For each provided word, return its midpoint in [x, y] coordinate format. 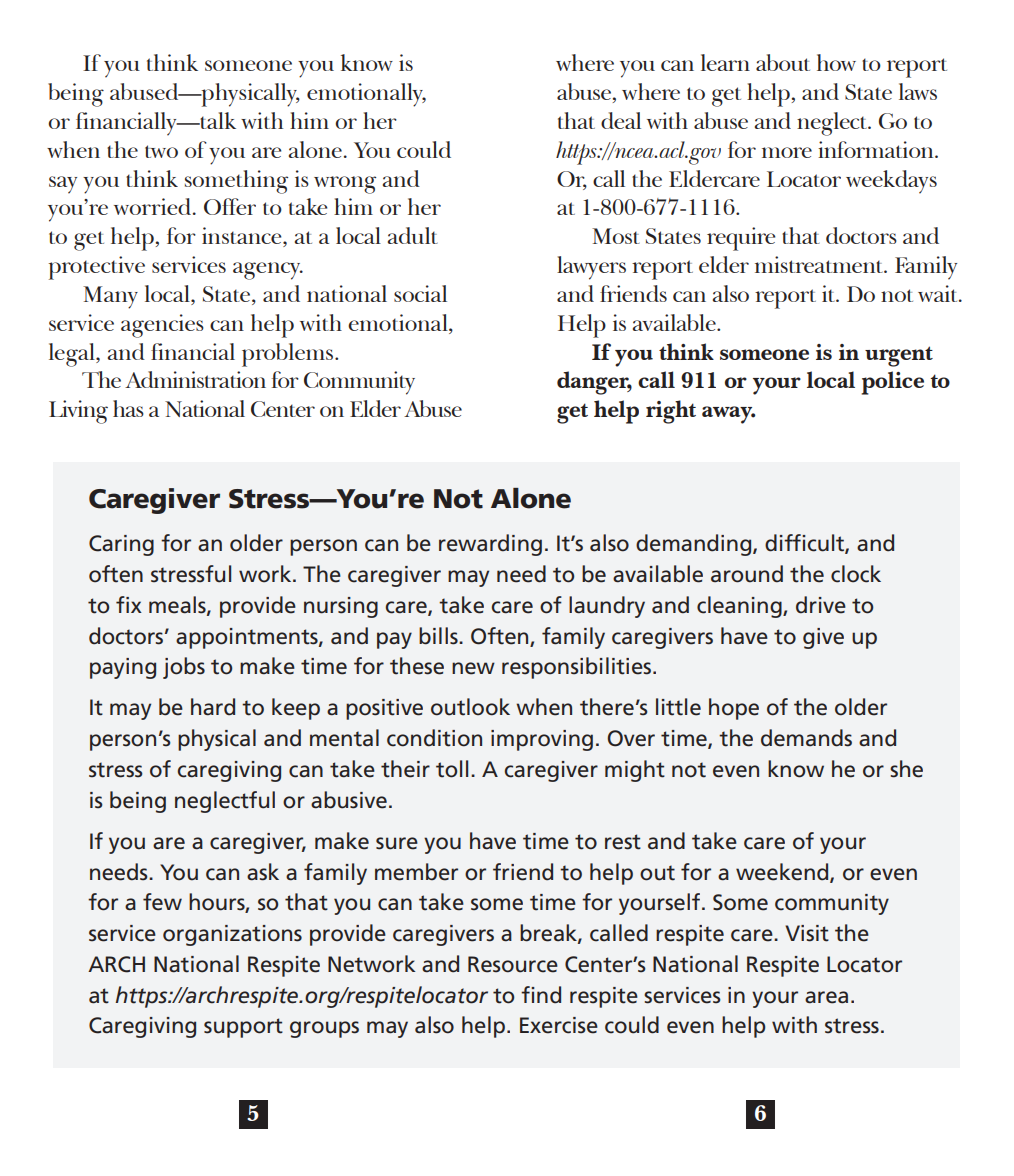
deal [621, 120]
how [836, 62]
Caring [121, 545]
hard [213, 707]
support [243, 1028]
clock [856, 574]
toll [452, 769]
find [541, 995]
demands [806, 738]
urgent [899, 356]
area [826, 997]
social [420, 293]
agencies [162, 326]
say [63, 185]
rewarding [490, 545]
